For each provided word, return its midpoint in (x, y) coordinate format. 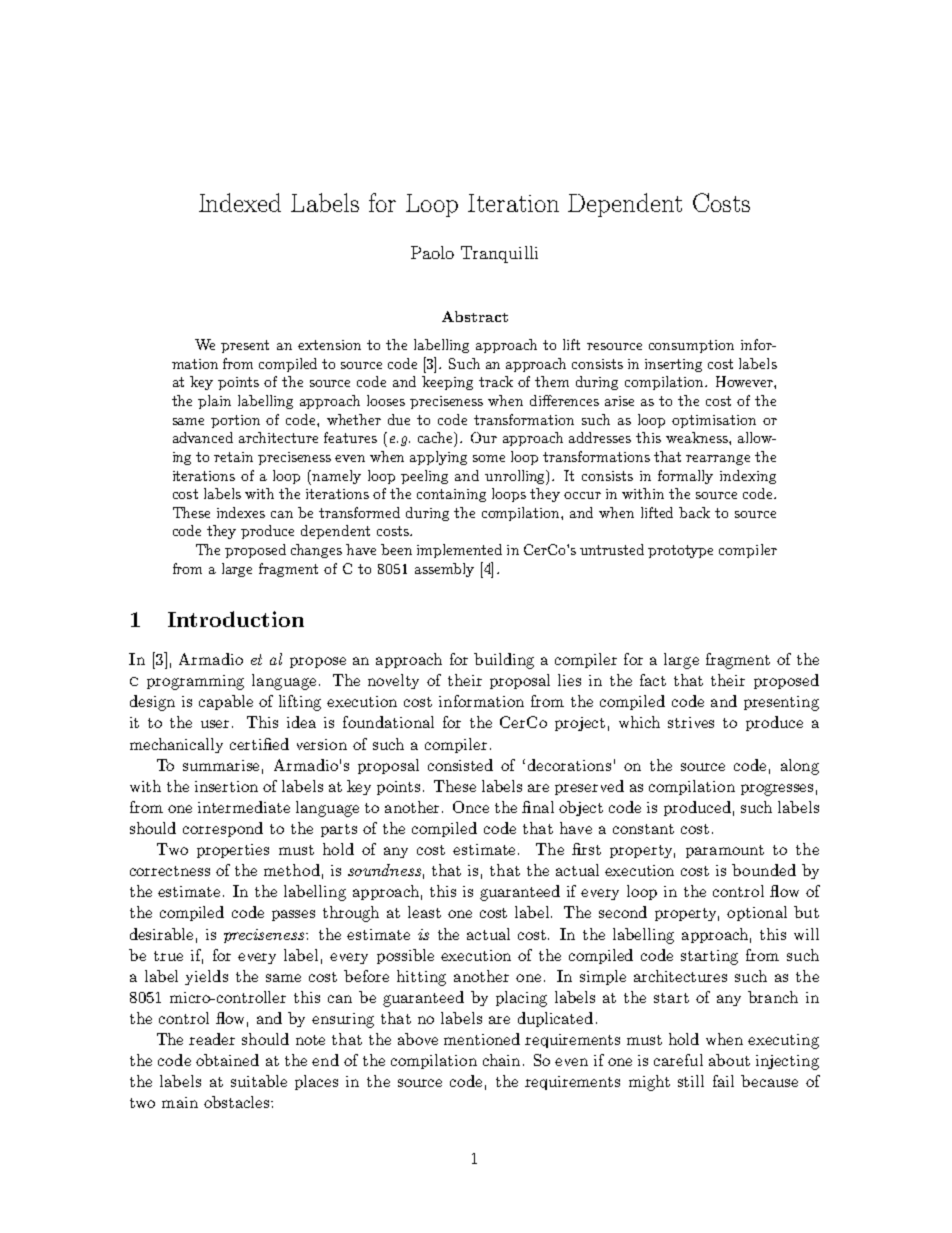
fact (653, 680)
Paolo (432, 252)
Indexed (240, 202)
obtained (227, 1060)
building (504, 661)
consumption (691, 346)
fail (723, 1081)
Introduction (236, 619)
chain (501, 1060)
